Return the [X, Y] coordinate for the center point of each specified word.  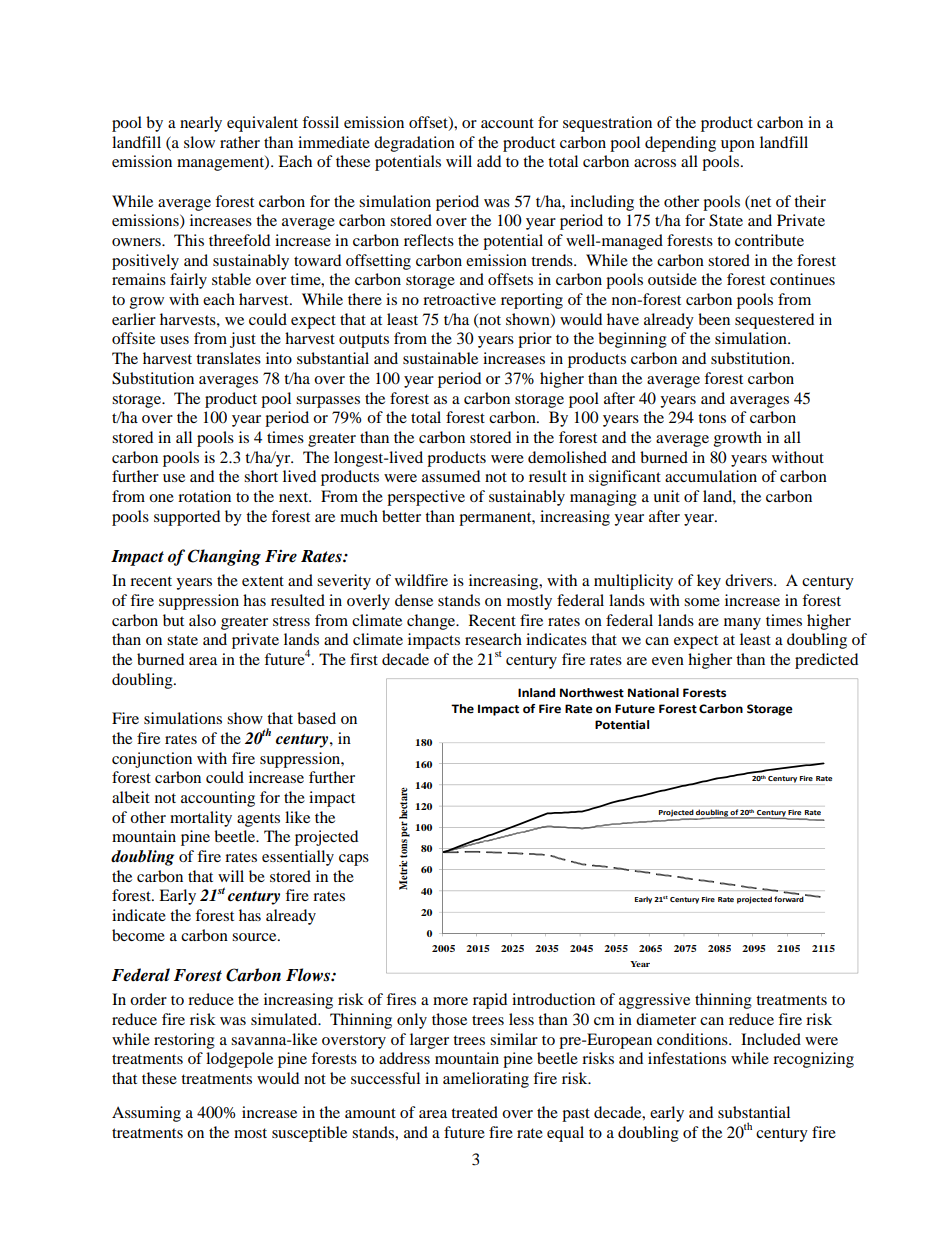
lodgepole [239, 1060]
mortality [201, 819]
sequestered [774, 321]
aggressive [654, 1001]
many [742, 624]
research [493, 639]
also [202, 620]
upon [738, 146]
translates [228, 358]
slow [199, 142]
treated [474, 1112]
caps [354, 860]
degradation [414, 144]
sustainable [440, 358]
